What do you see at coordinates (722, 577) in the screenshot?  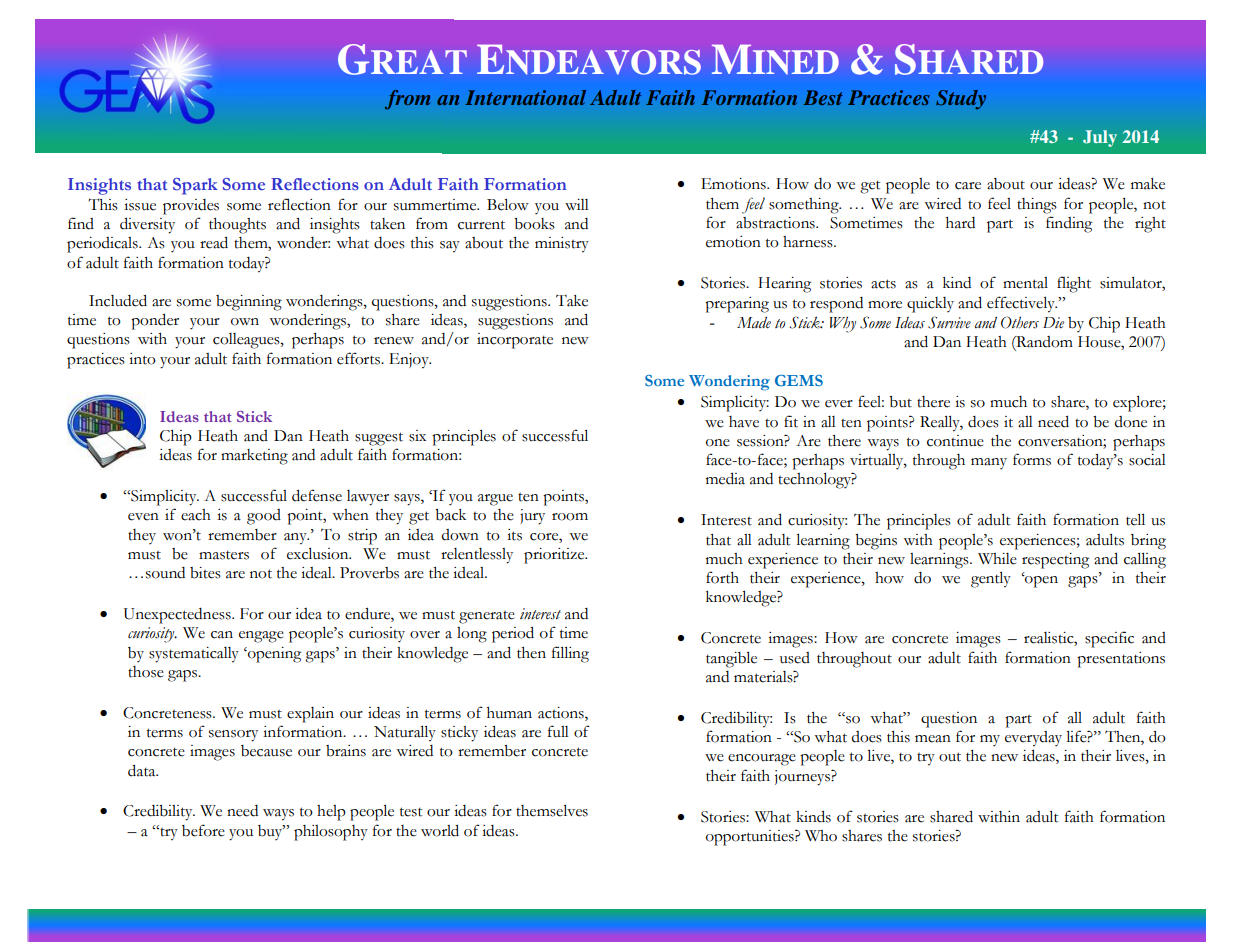 I see `forth` at bounding box center [722, 577].
